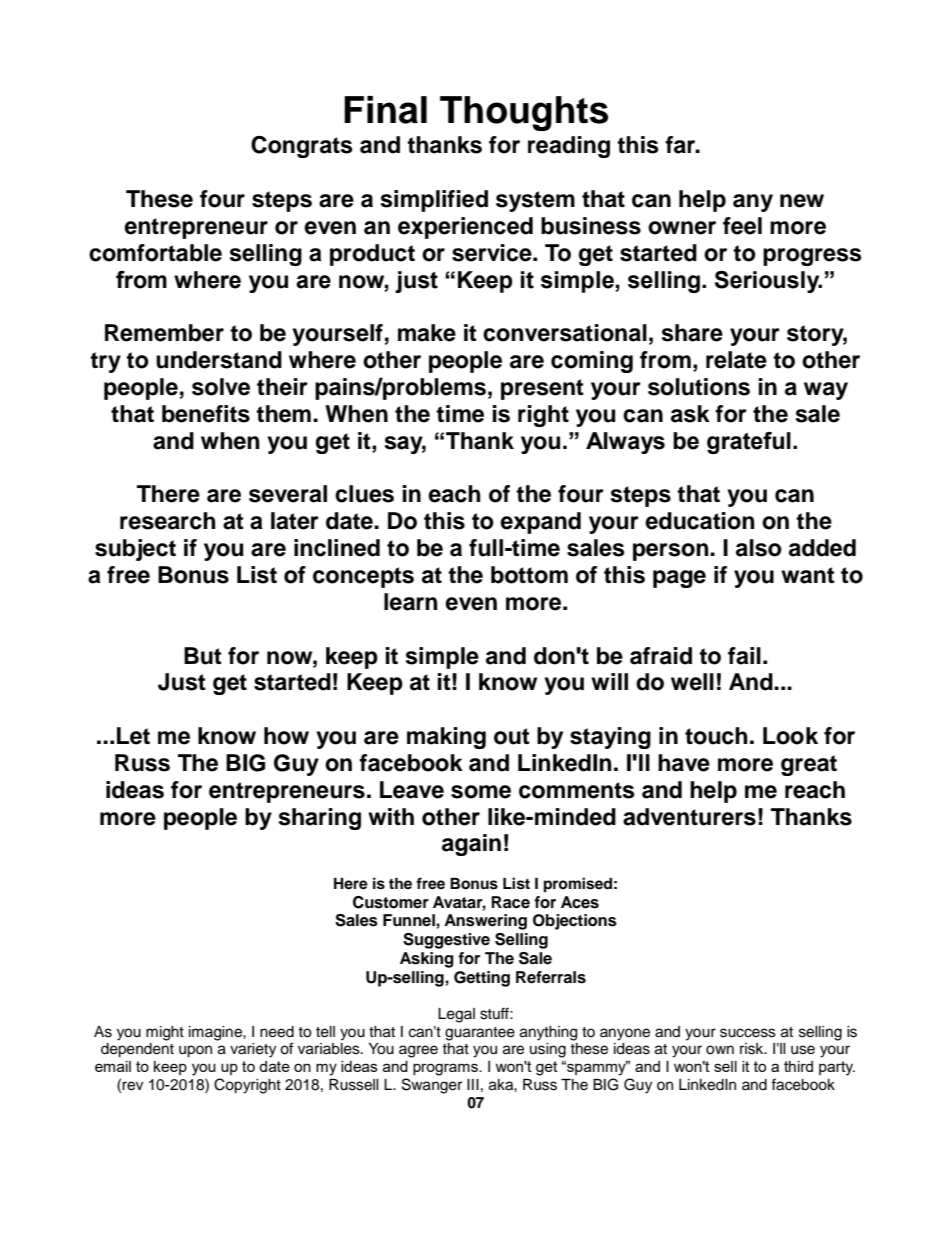  What do you see at coordinates (302, 146) in the document?
I see `Congrats` at bounding box center [302, 146].
